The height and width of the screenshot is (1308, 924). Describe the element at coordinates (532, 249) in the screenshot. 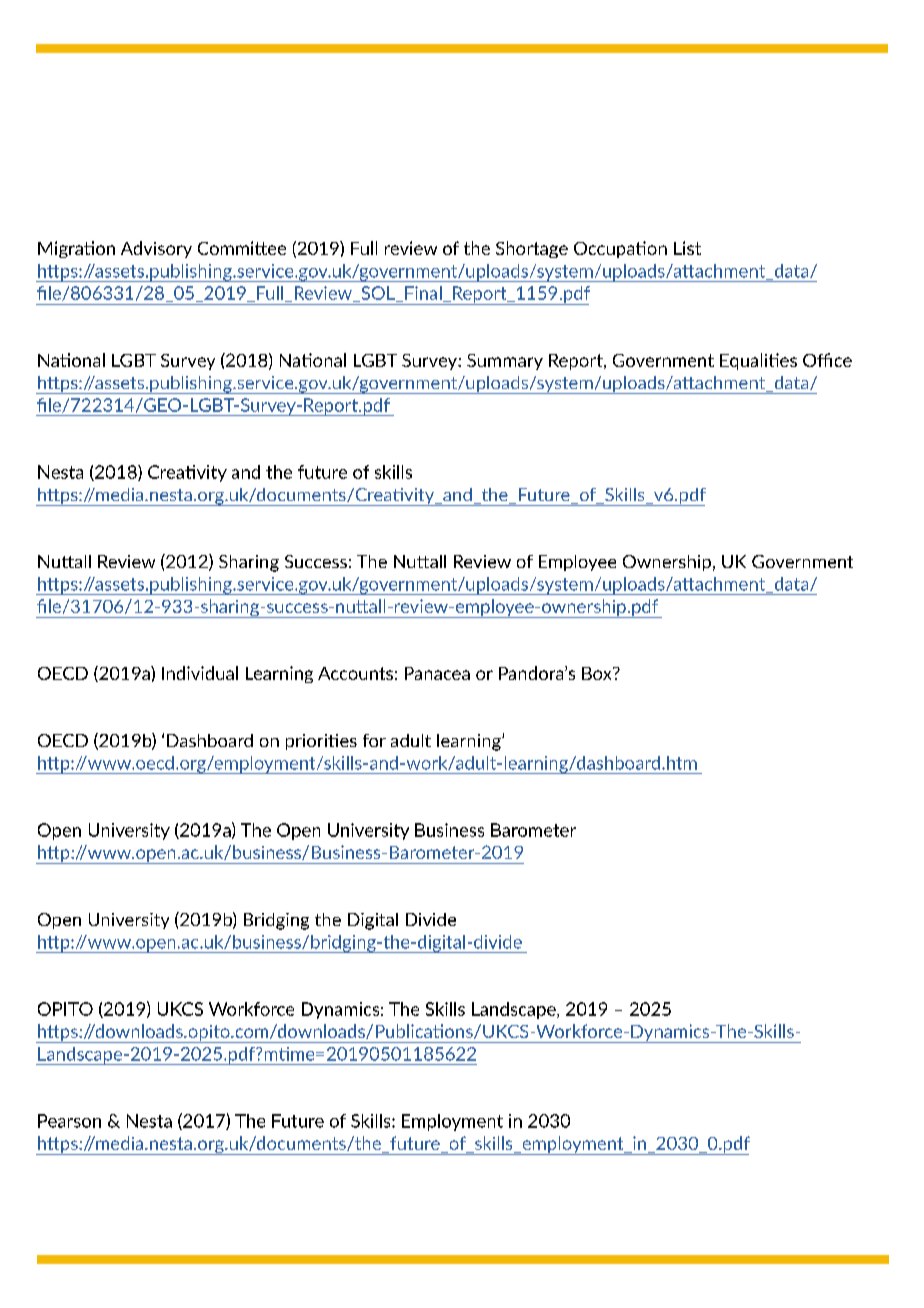

I see `Shortage` at that location.
